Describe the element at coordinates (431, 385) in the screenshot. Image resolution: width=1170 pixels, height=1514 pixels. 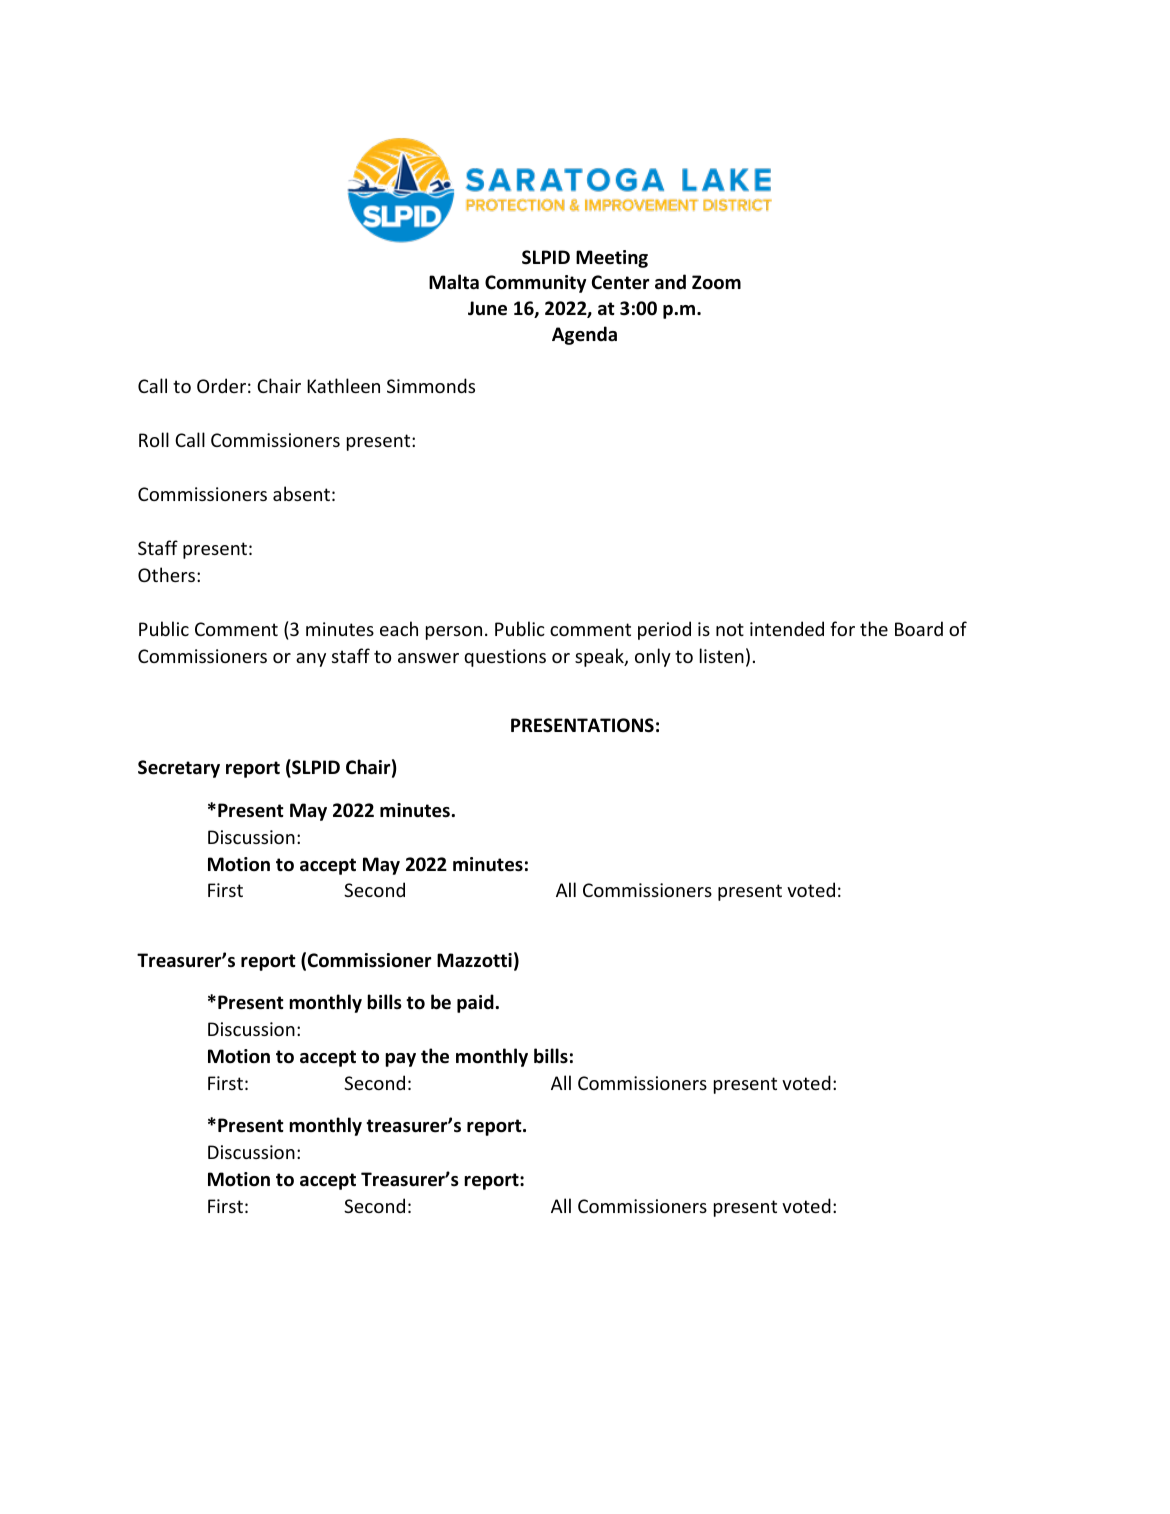
I see `Simmonds` at that location.
